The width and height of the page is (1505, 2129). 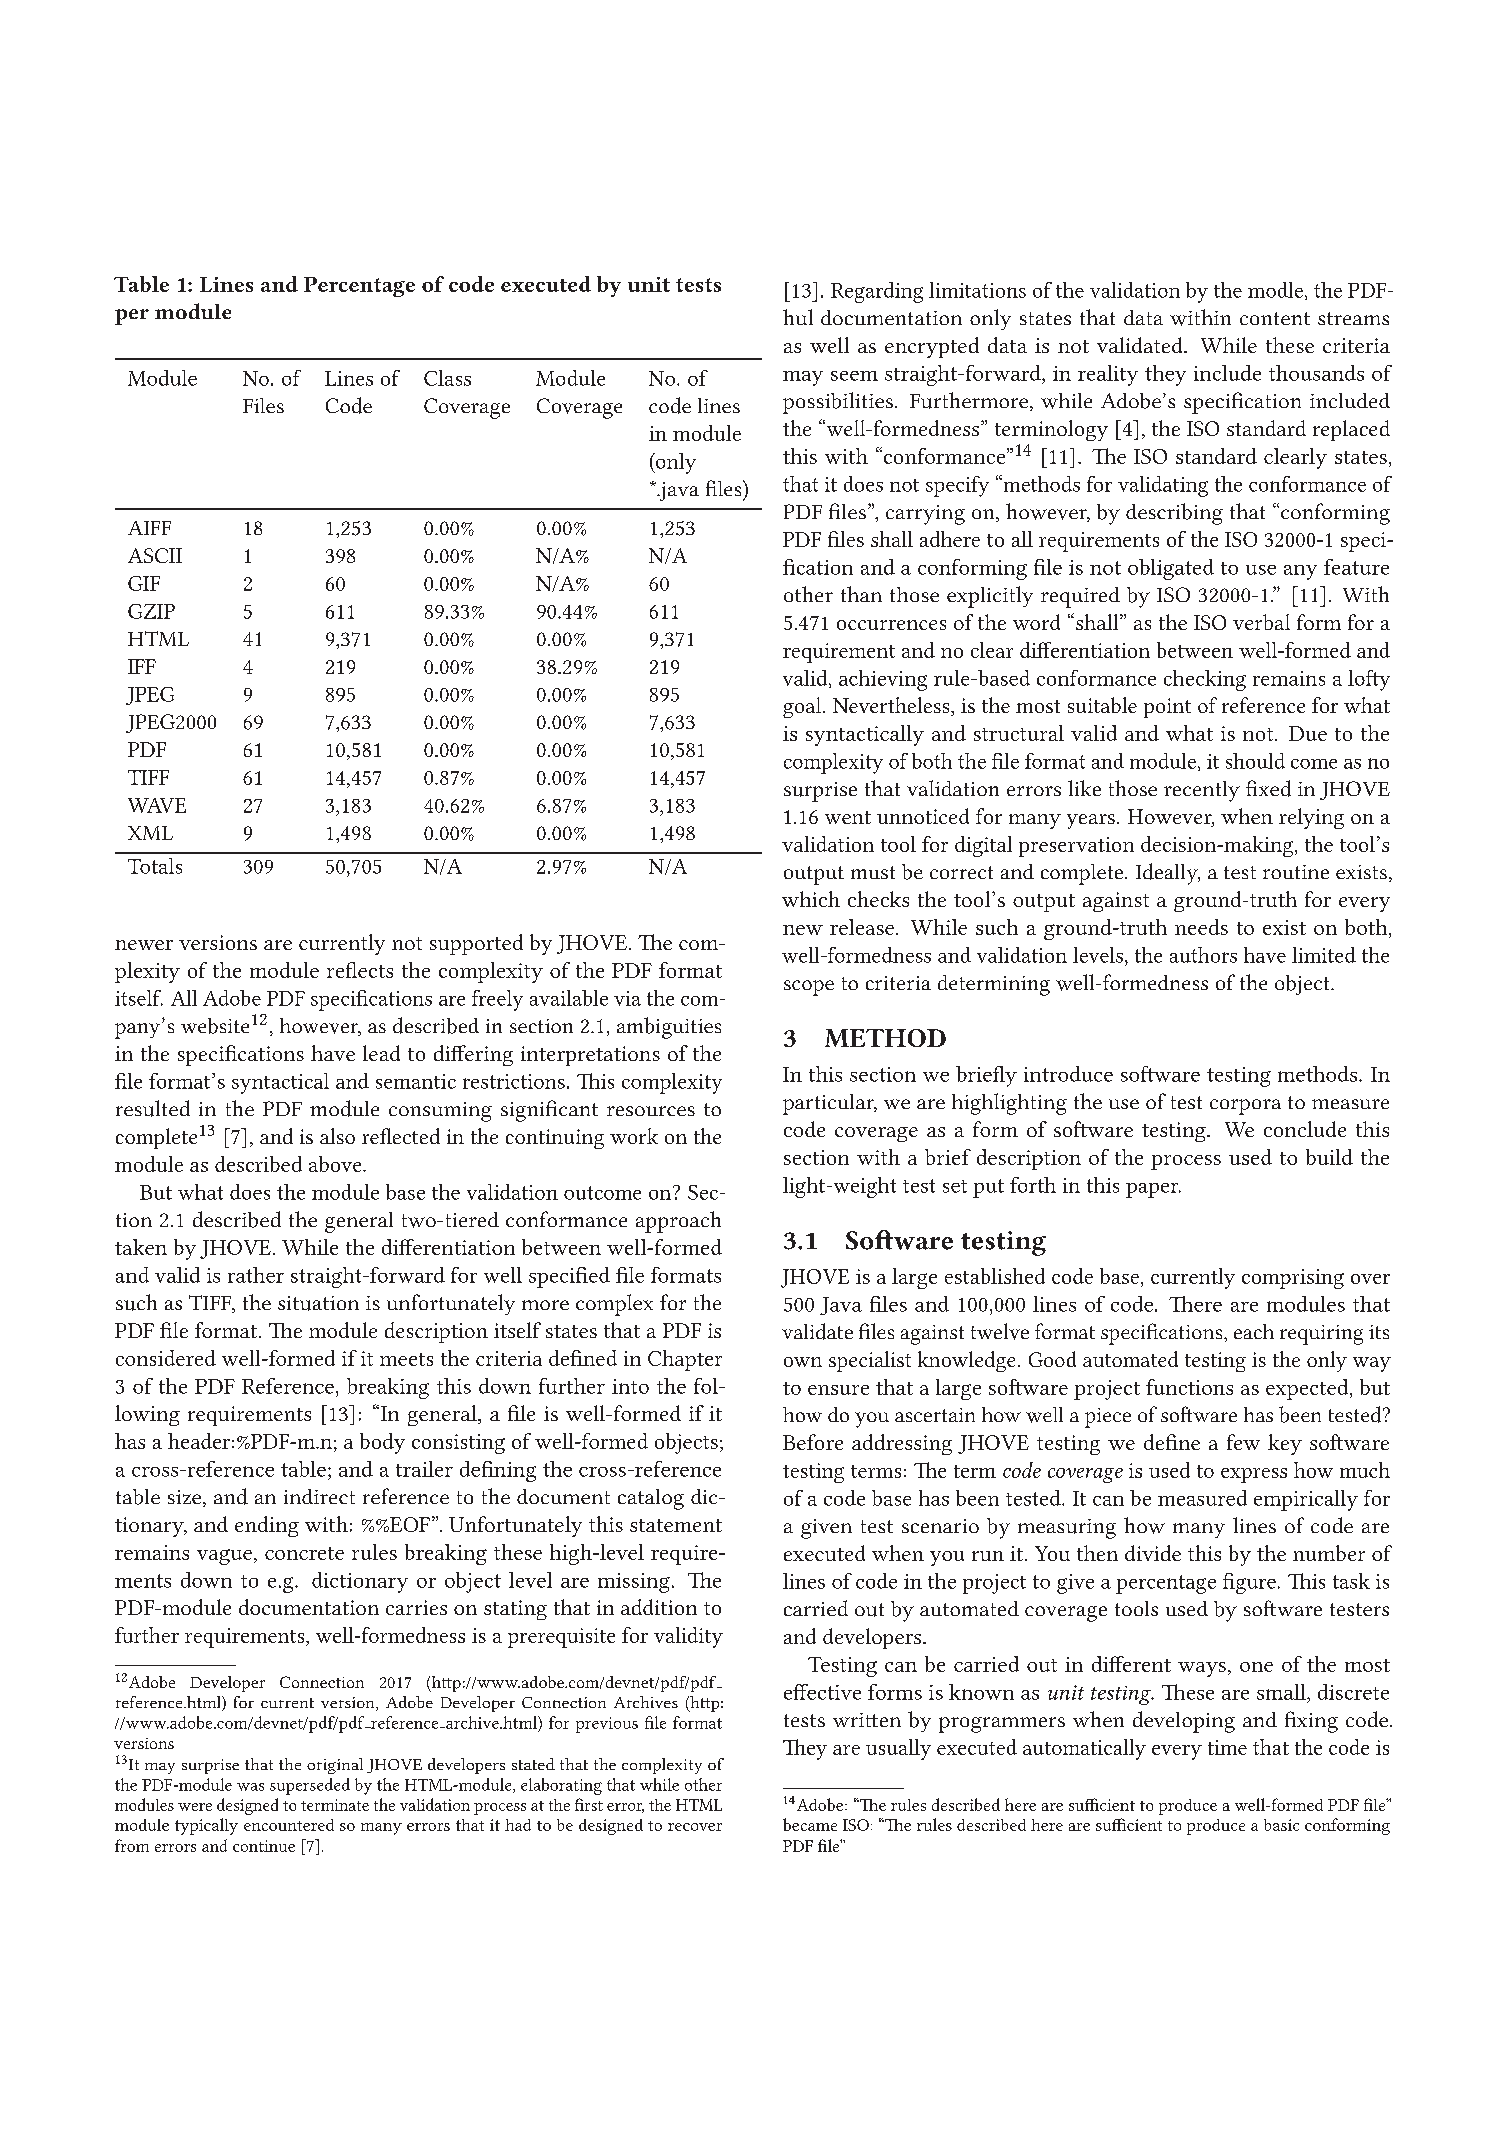 What do you see at coordinates (810, 1824) in the page?
I see `became` at bounding box center [810, 1824].
